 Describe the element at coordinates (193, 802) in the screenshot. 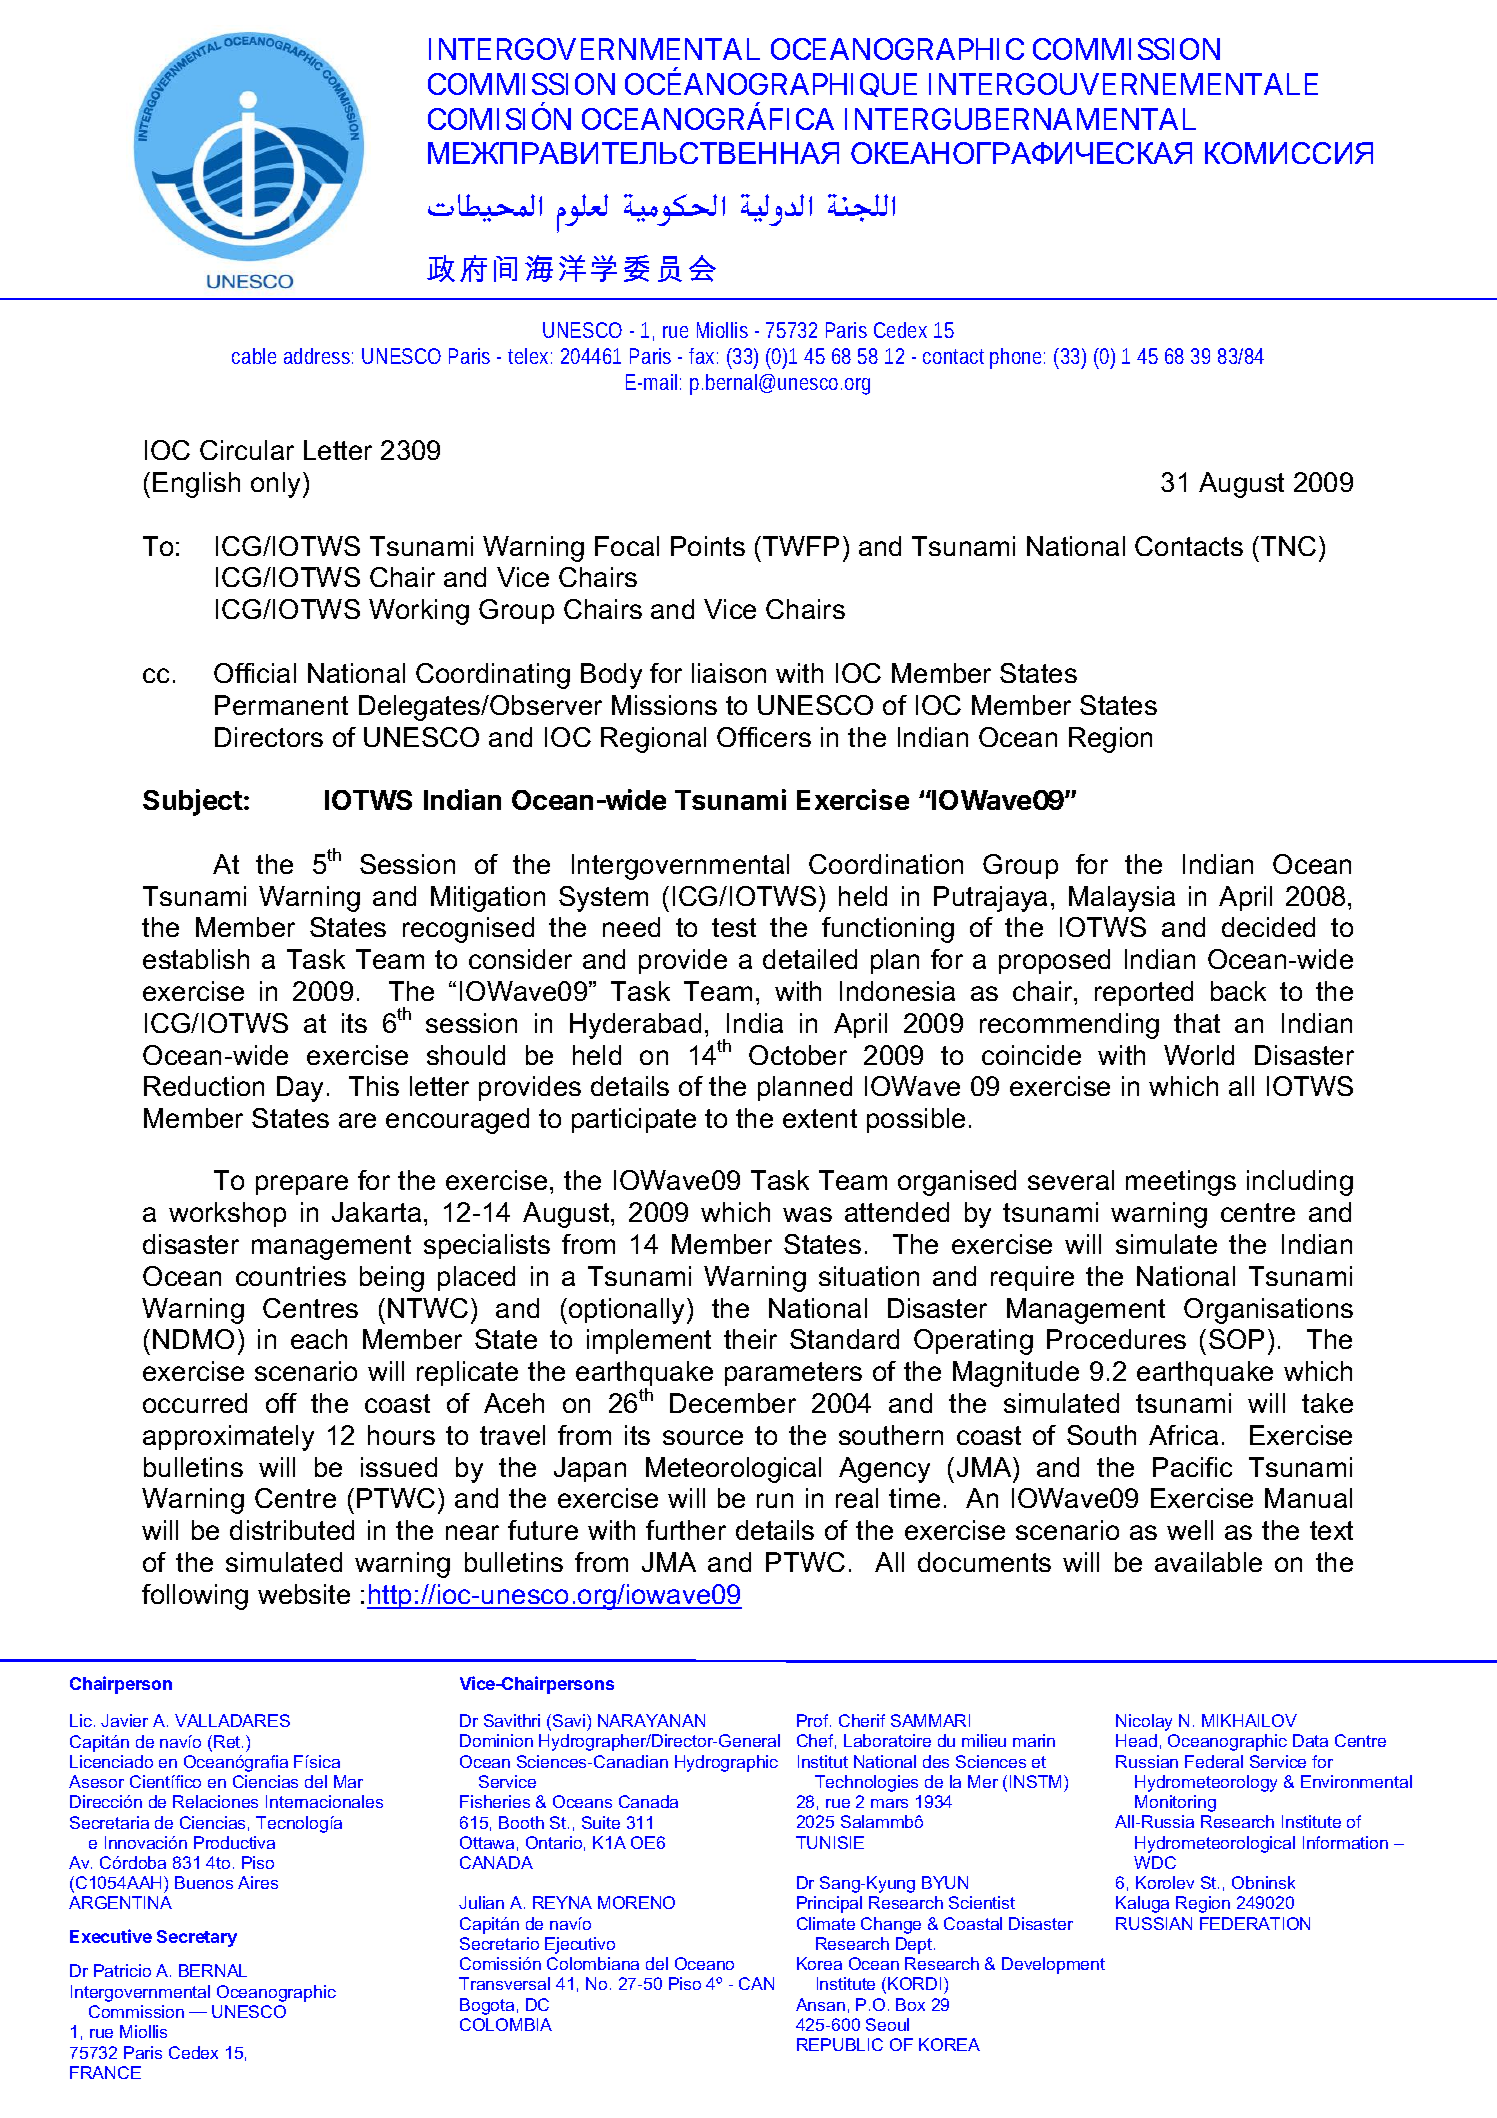

I see `Subject` at that location.
